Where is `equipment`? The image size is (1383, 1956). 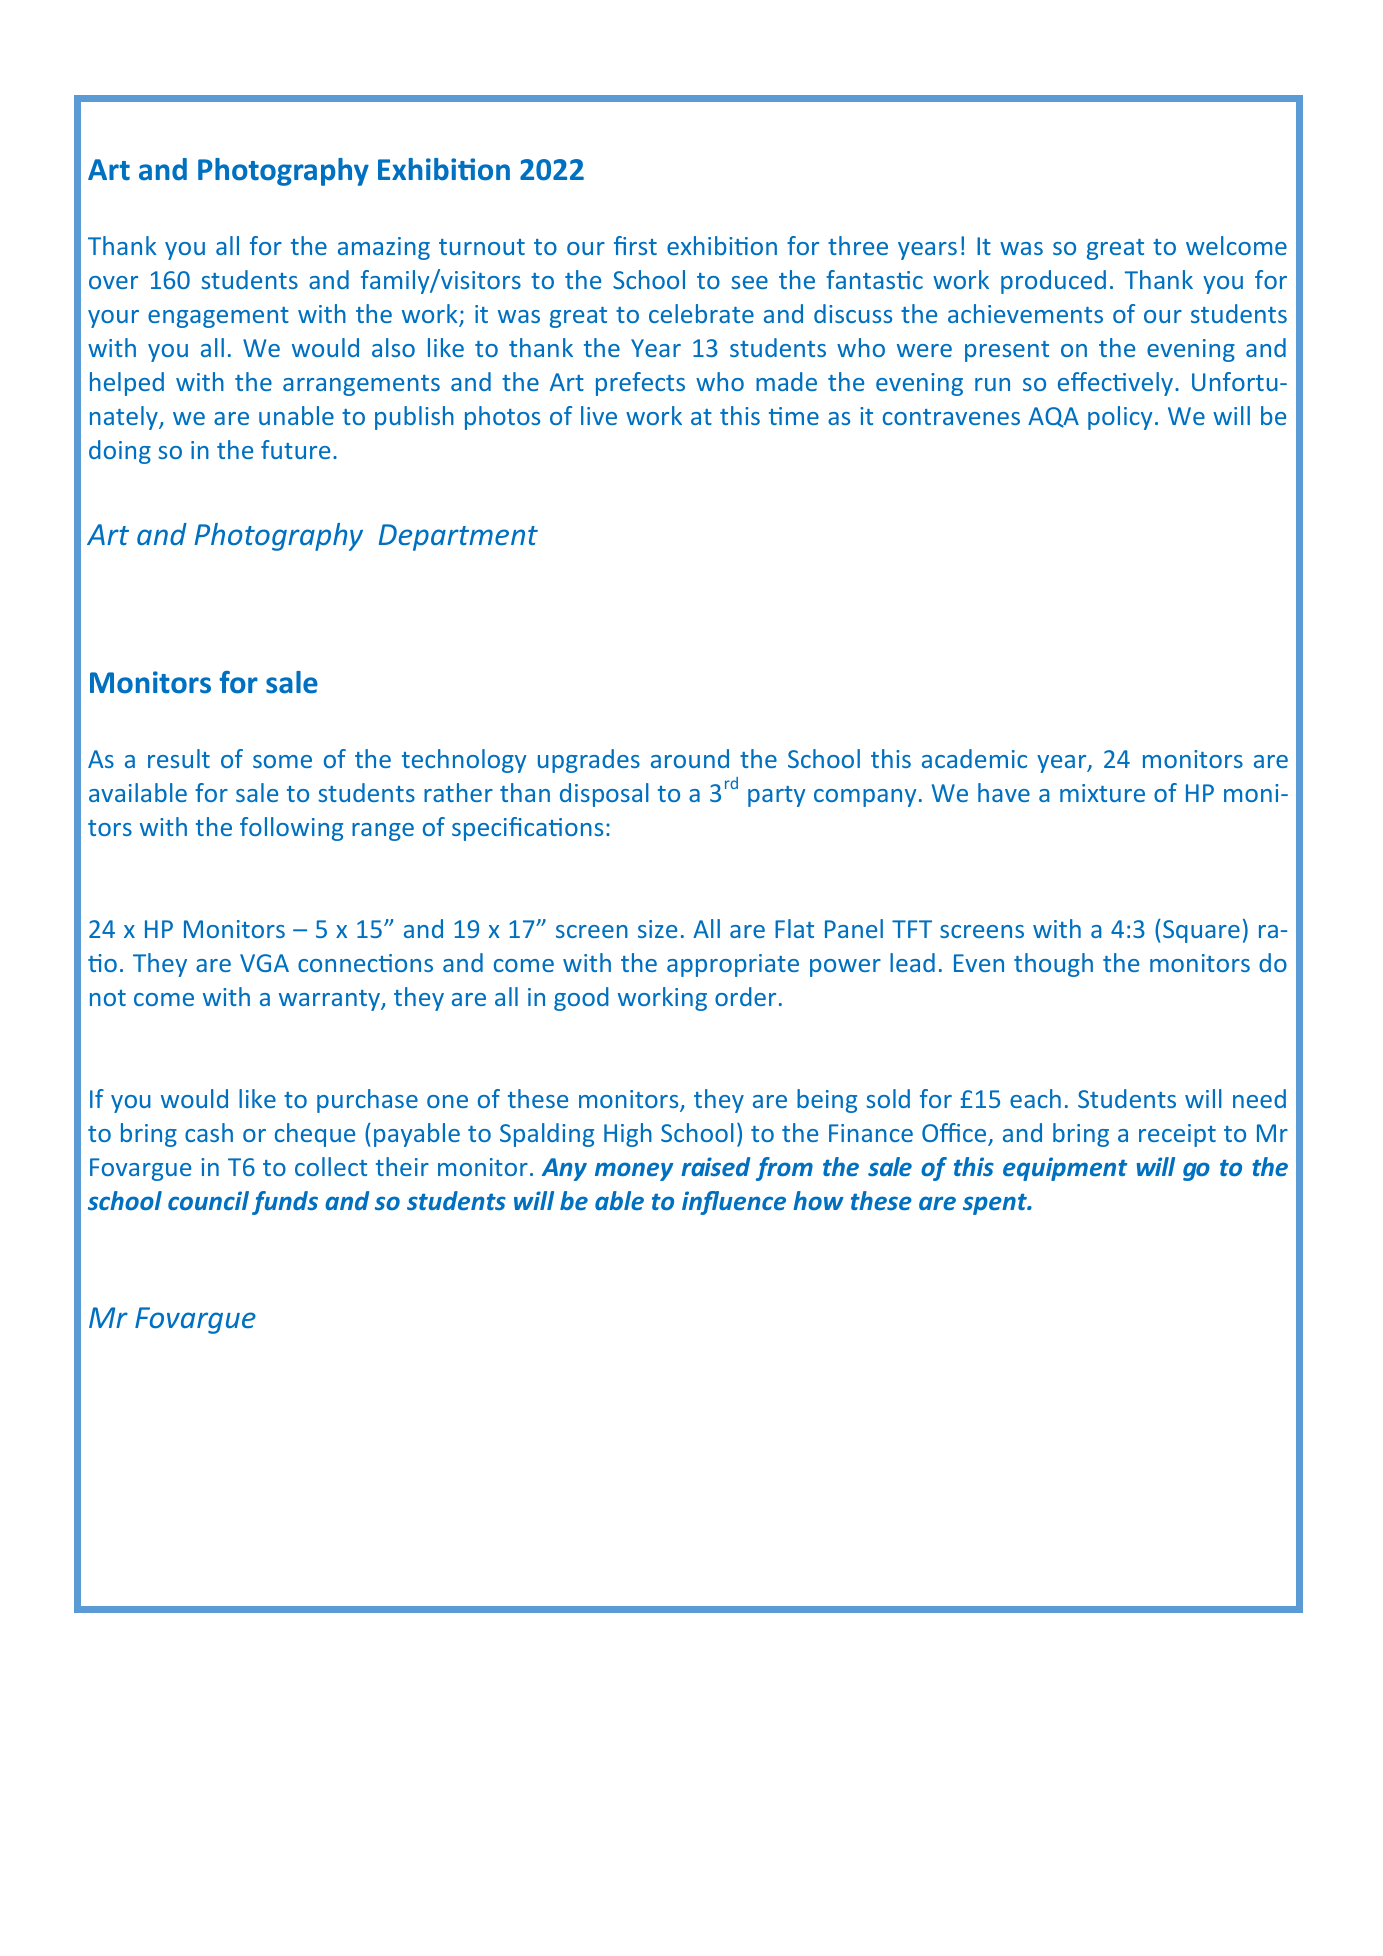 equipment is located at coordinates (1065, 1169).
